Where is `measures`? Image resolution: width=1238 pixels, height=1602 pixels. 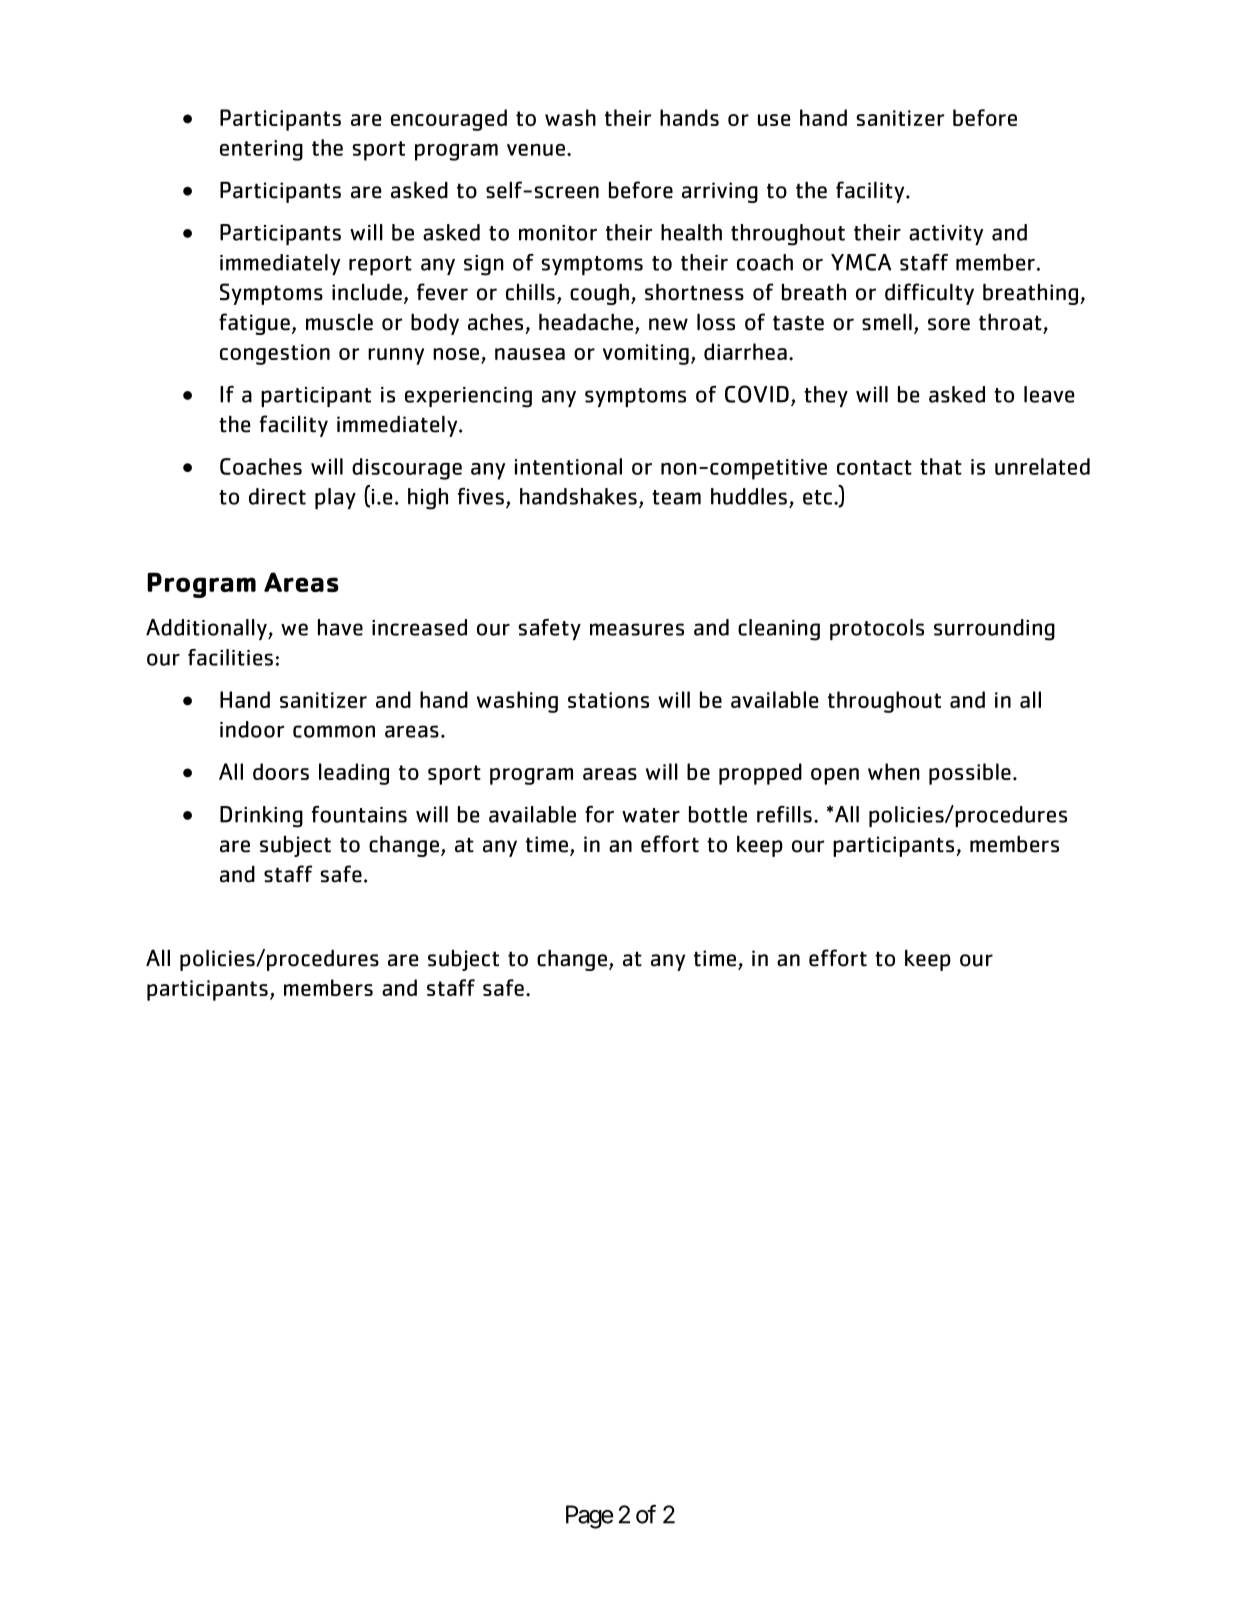
measures is located at coordinates (637, 629).
